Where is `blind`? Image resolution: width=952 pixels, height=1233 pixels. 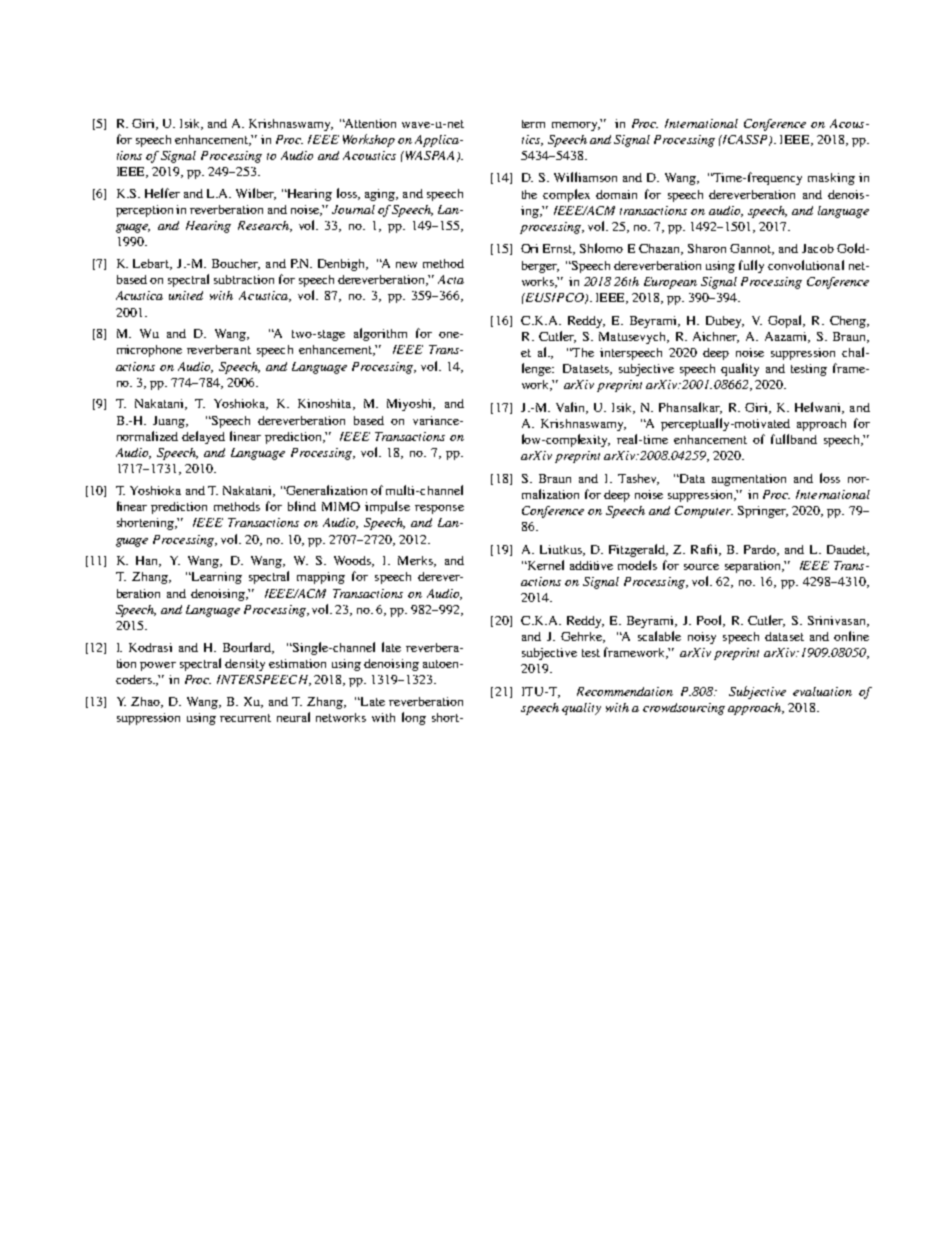
blind is located at coordinates (302, 506).
